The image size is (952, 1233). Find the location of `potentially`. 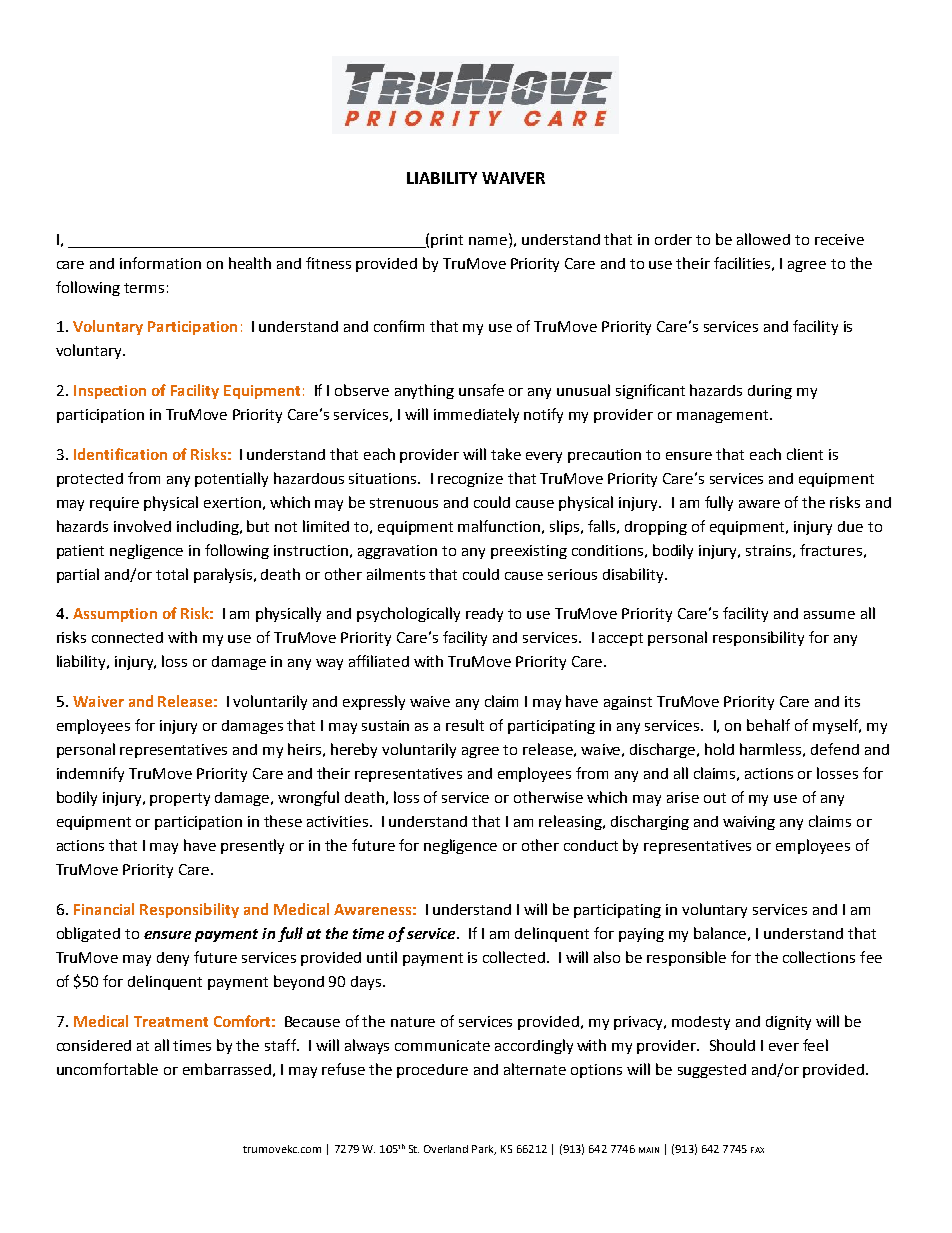

potentially is located at coordinates (231, 479).
